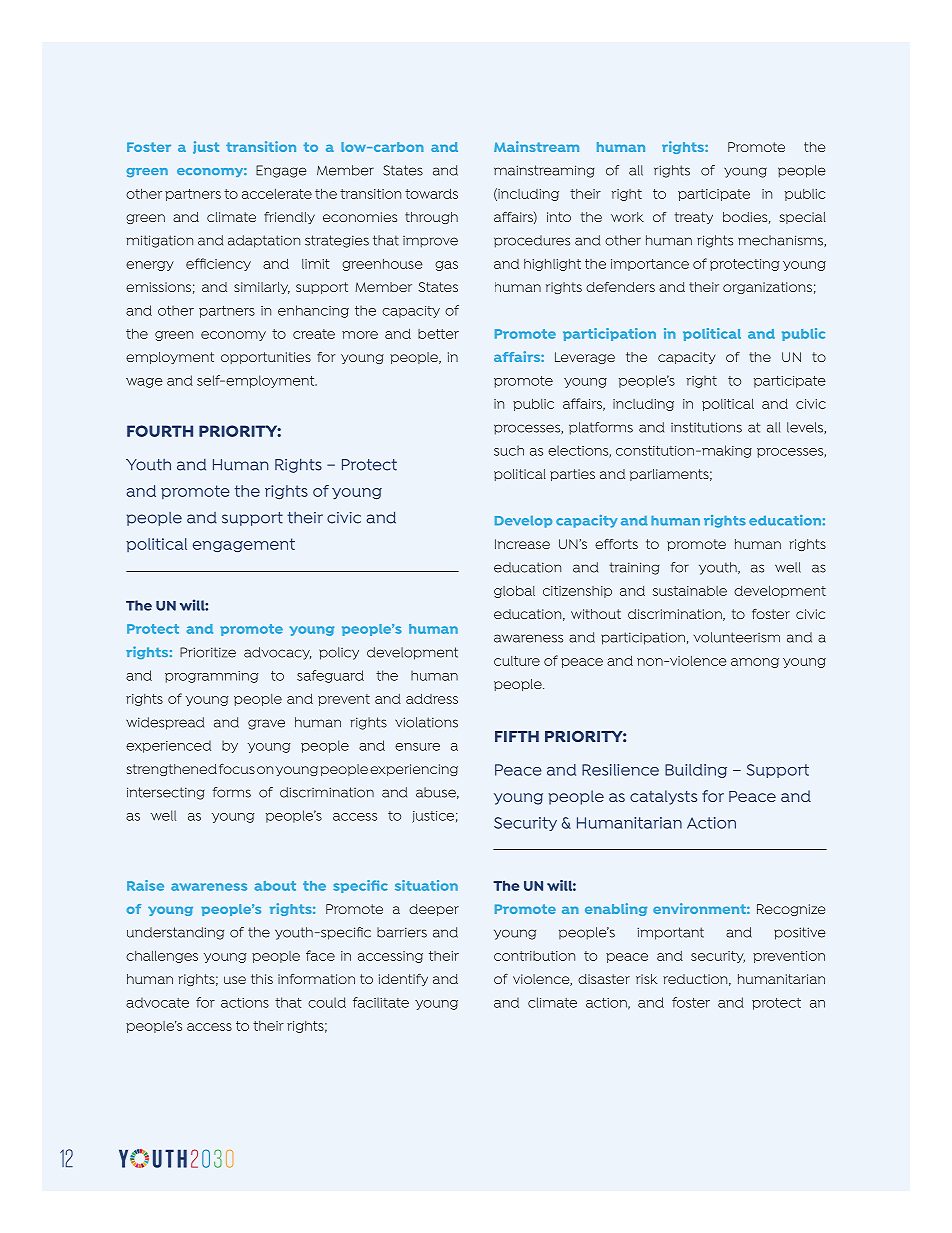 This screenshot has width=952, height=1233. I want to click on adaptation, so click(264, 241).
